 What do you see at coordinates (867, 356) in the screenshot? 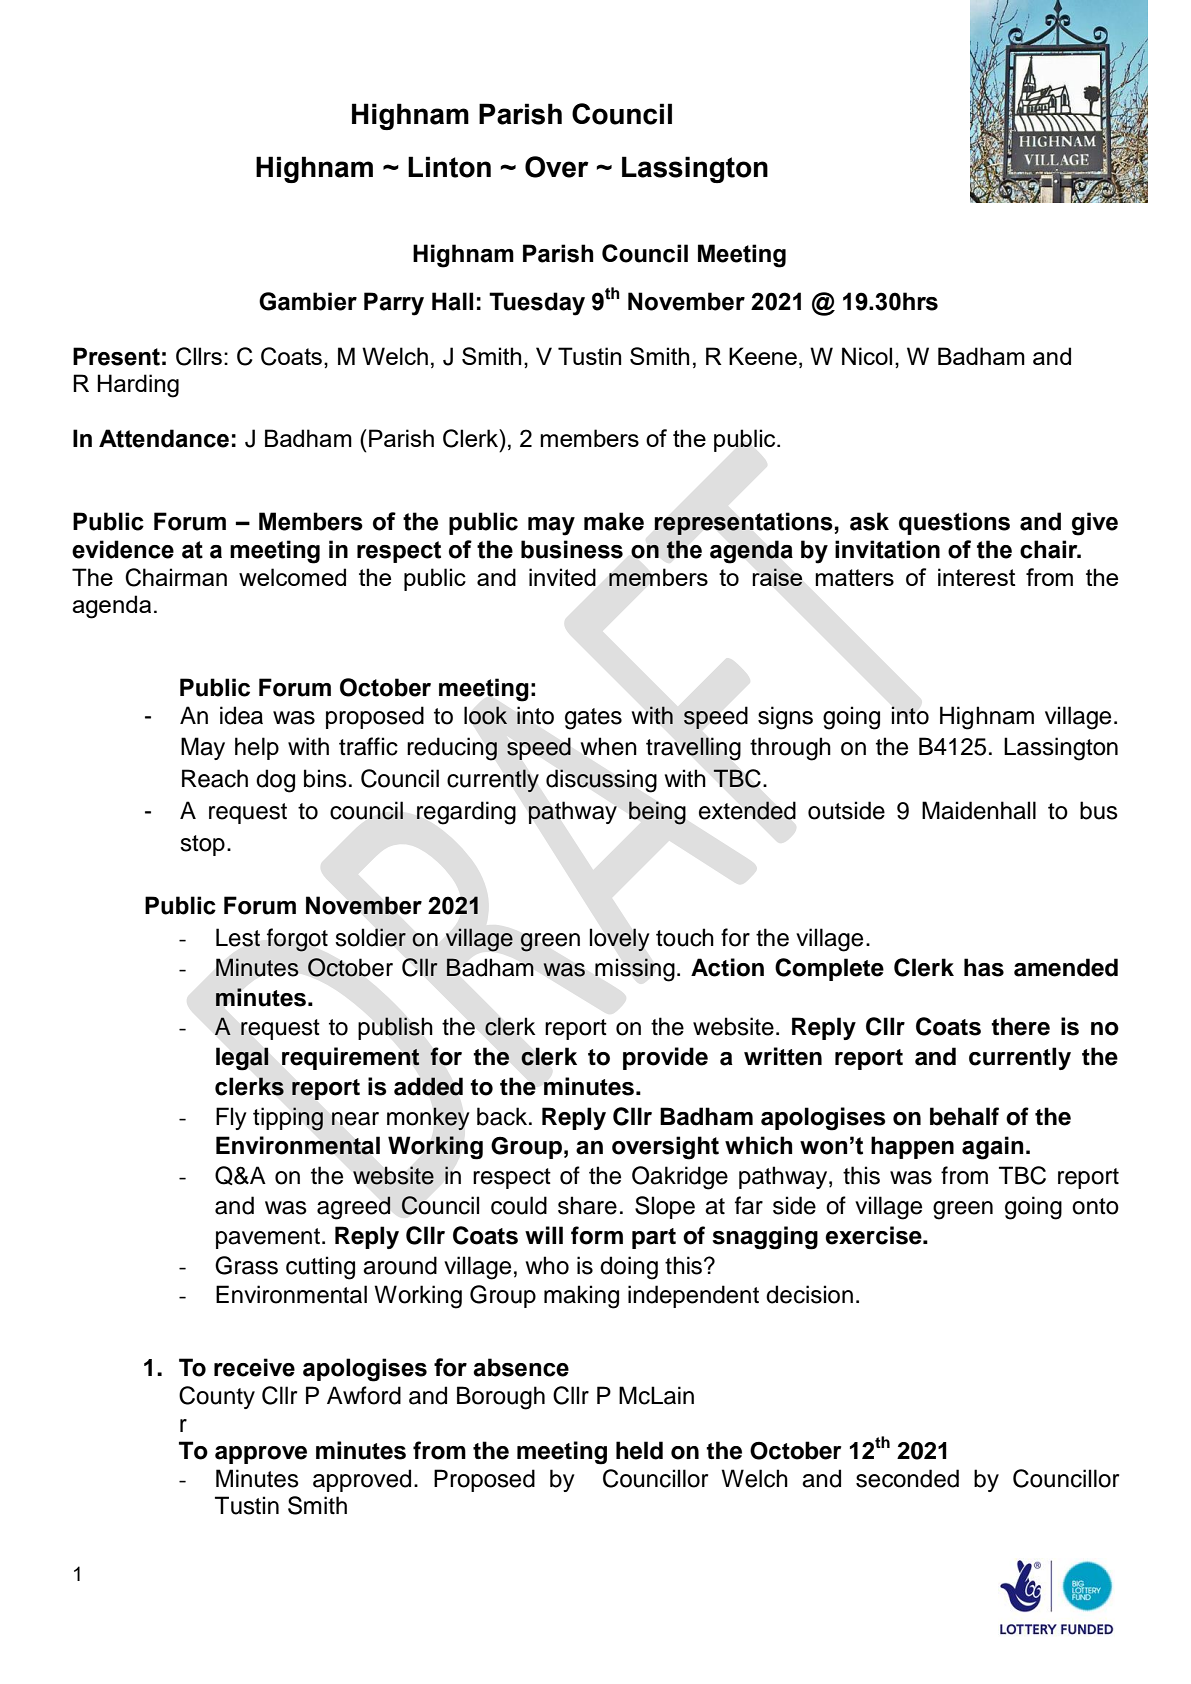
I see `Nicol` at bounding box center [867, 356].
